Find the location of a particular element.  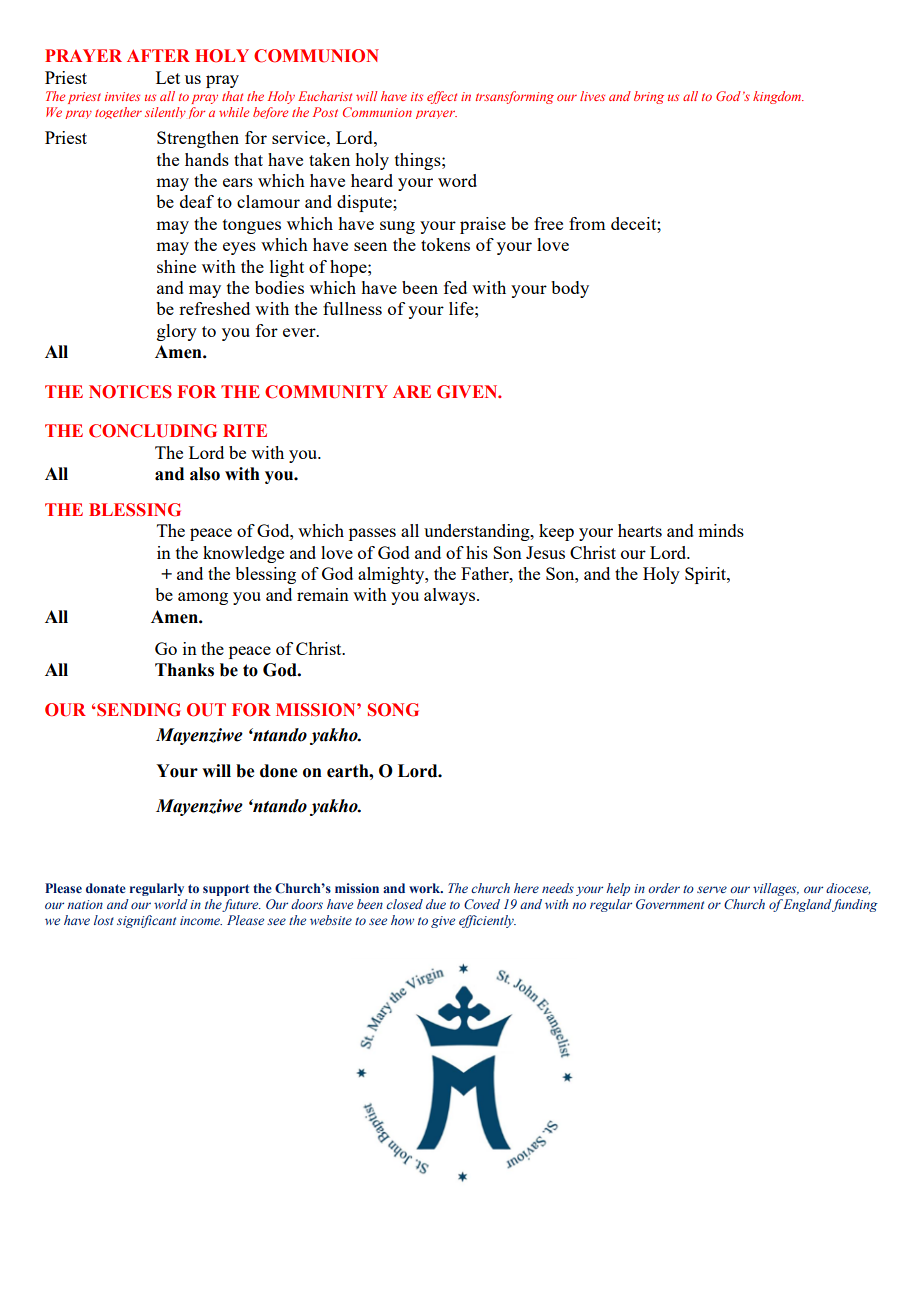

effect is located at coordinates (442, 97).
